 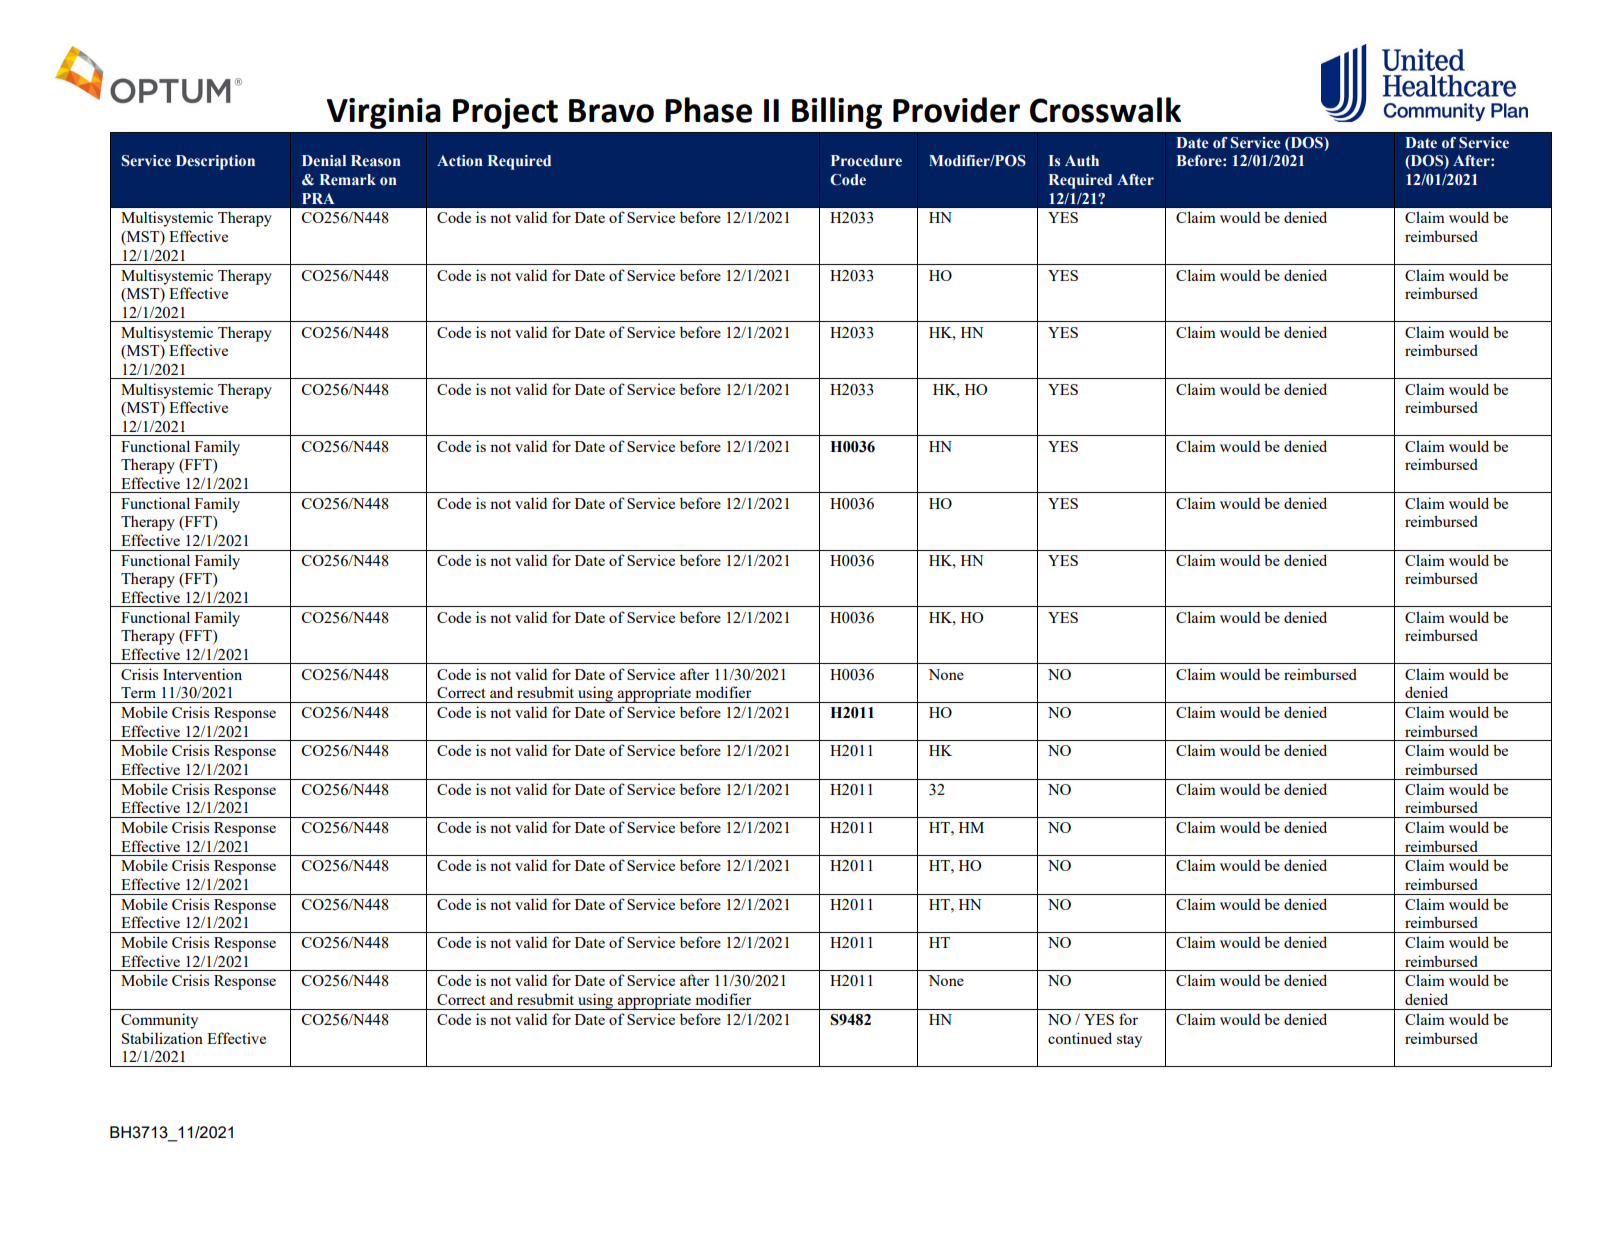 What do you see at coordinates (215, 162) in the image?
I see `Description` at bounding box center [215, 162].
